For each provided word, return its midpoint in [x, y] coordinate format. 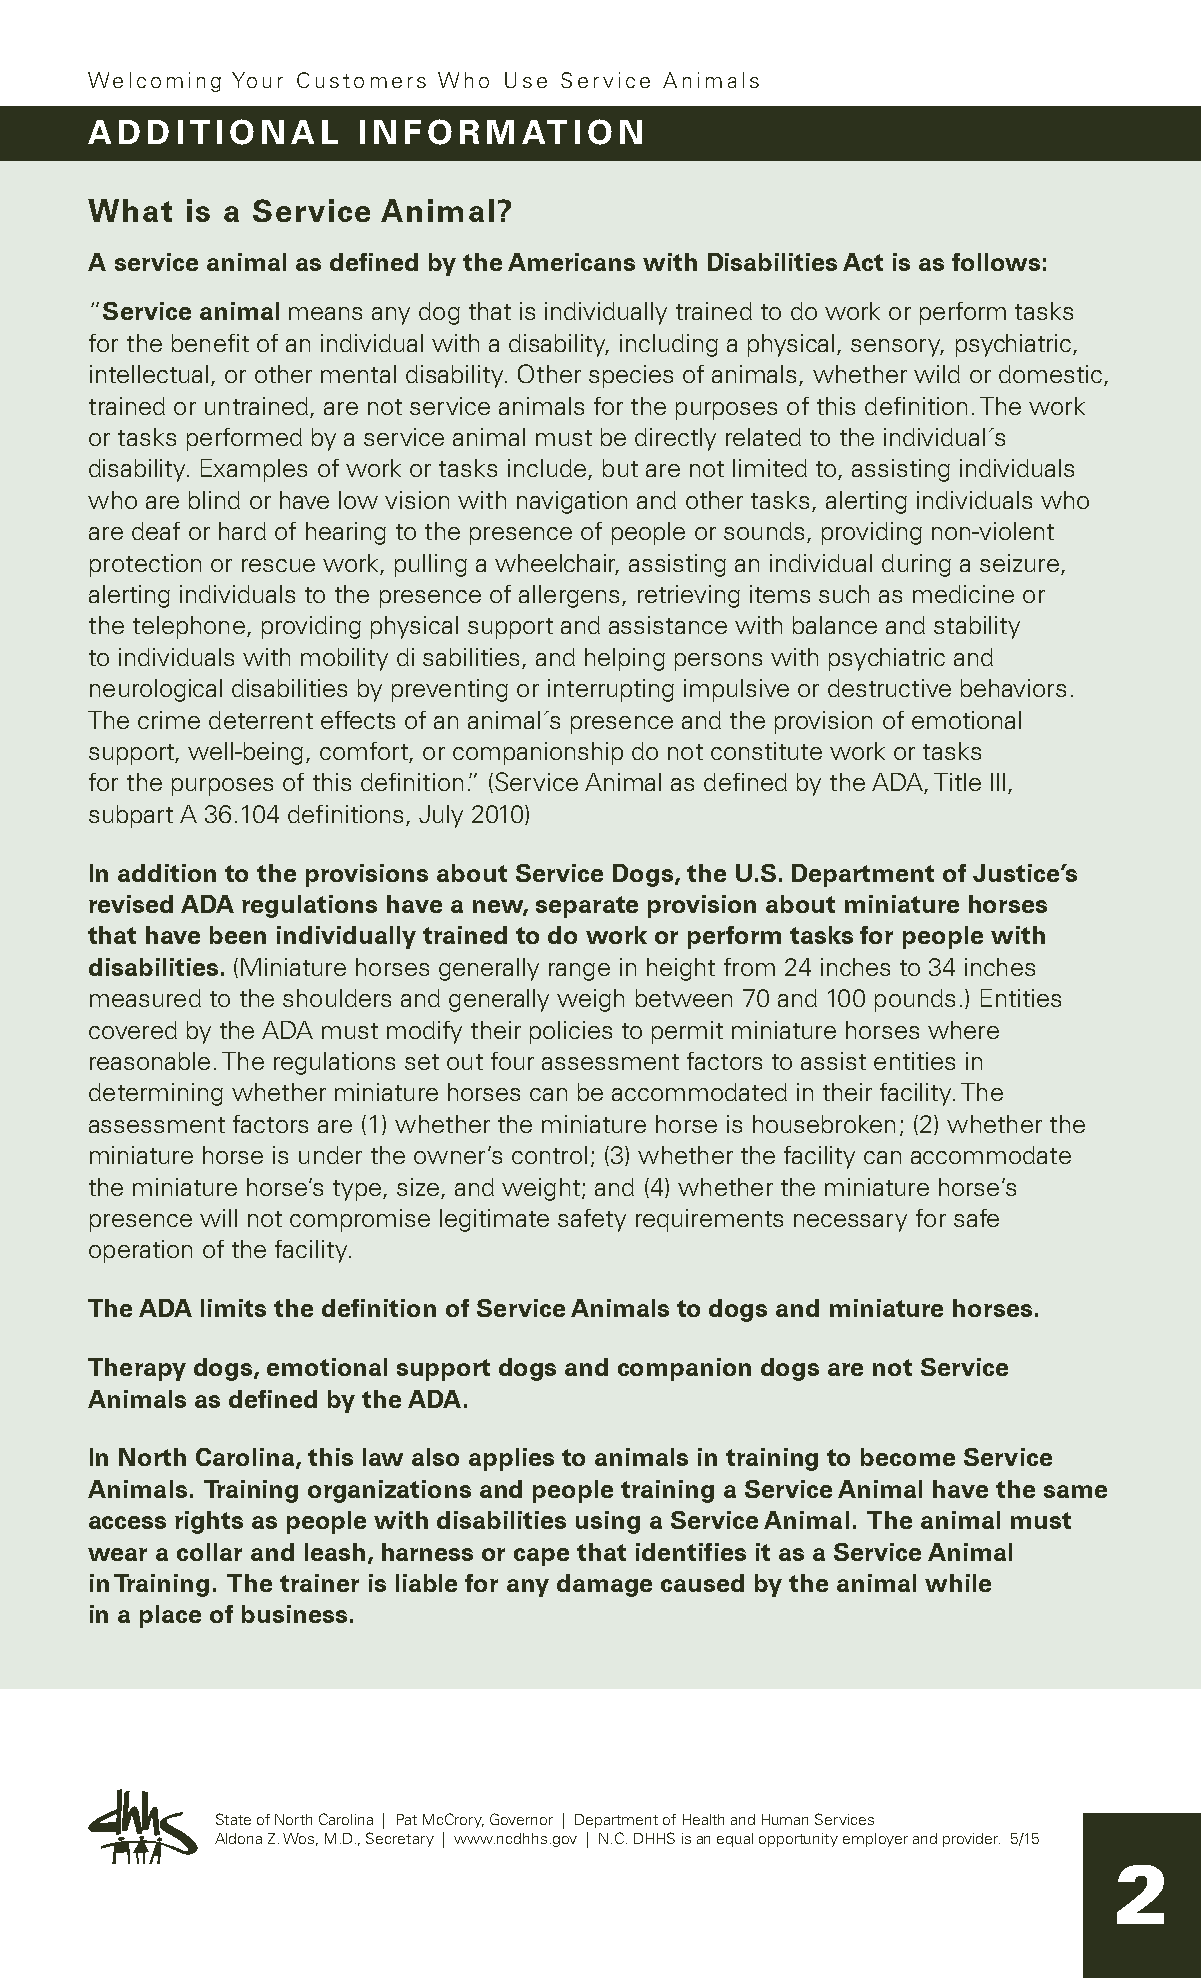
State [233, 1819]
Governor [521, 1819]
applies [511, 1459]
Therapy [137, 1369]
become [908, 1457]
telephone [189, 627]
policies [571, 1032]
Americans [571, 262]
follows [996, 262]
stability [977, 627]
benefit [210, 343]
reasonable [150, 1061]
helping [625, 659]
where [963, 1030]
